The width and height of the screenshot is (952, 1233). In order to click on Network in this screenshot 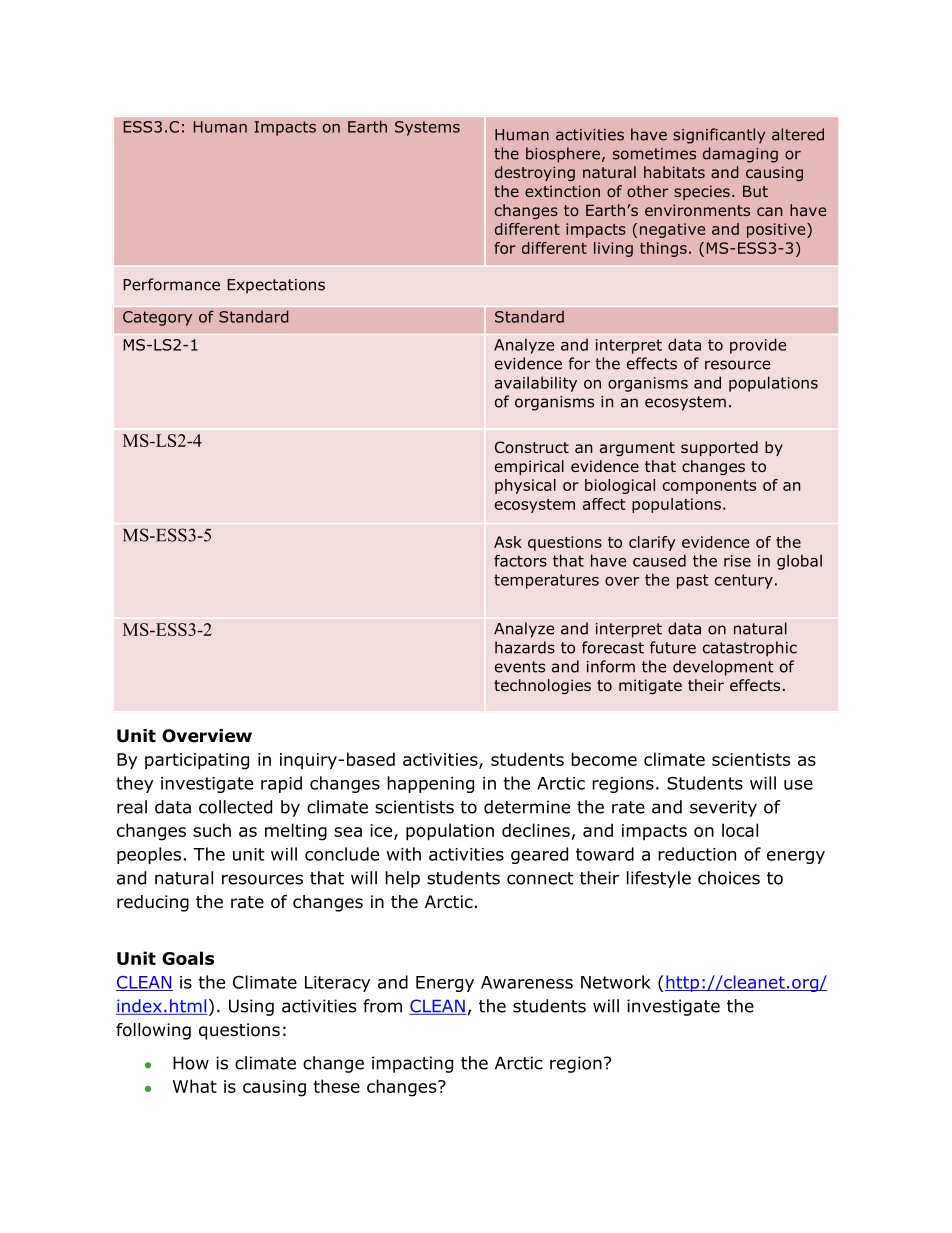, I will do `click(616, 982)`.
